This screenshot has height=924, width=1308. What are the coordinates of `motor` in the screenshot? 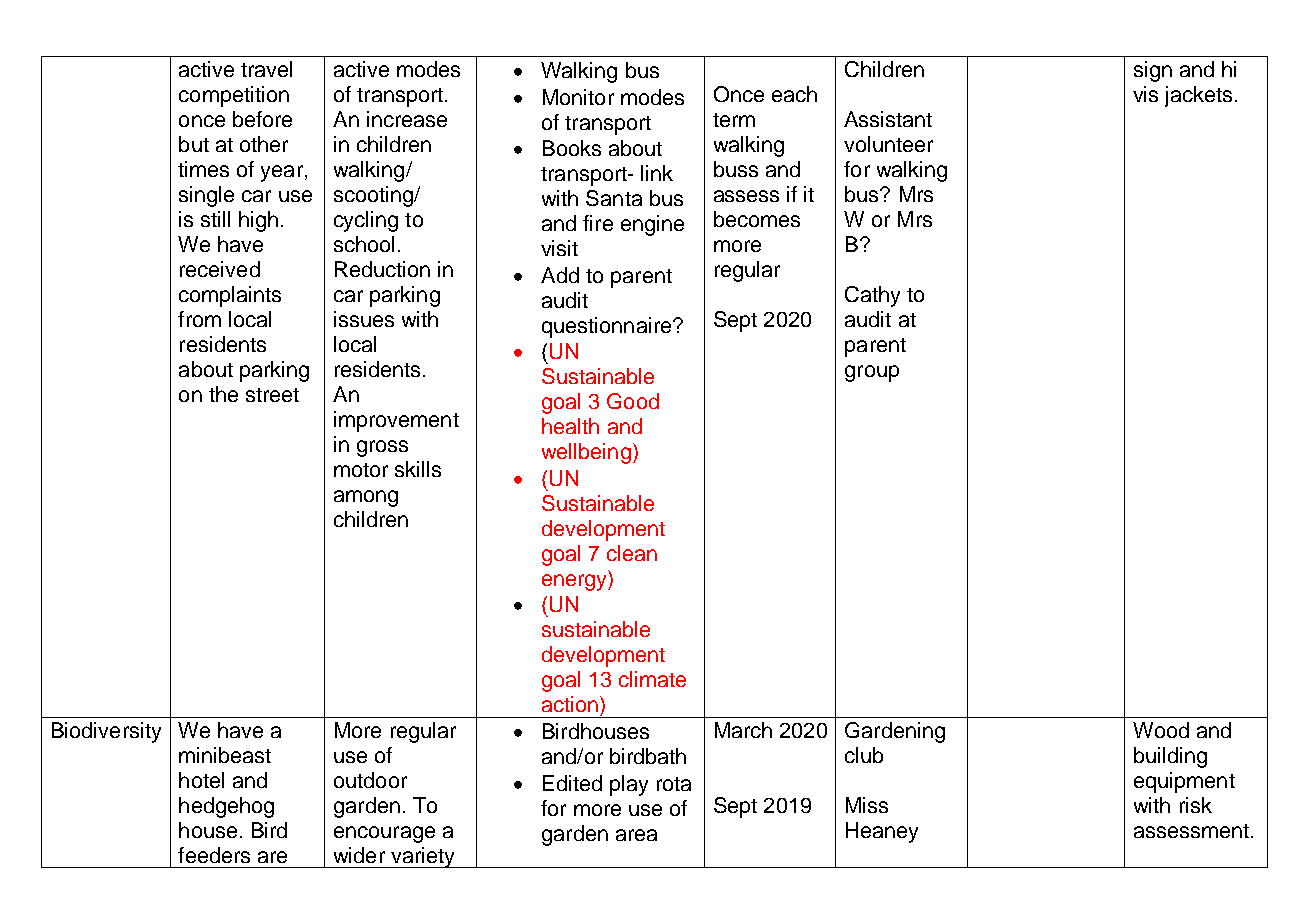 It's located at (361, 470).
